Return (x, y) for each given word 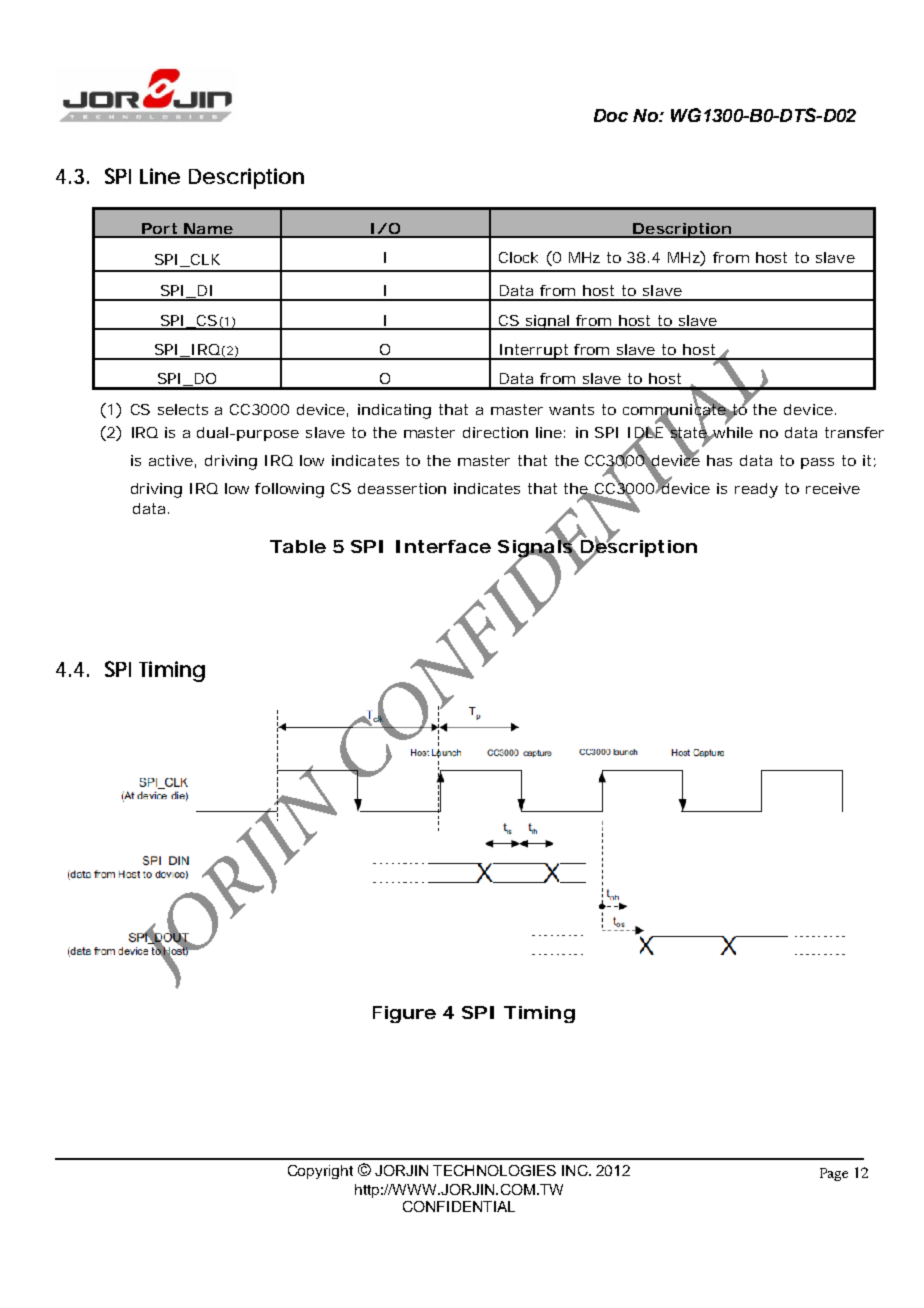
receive (833, 488)
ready (756, 490)
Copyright (320, 1172)
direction (495, 432)
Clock (518, 257)
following (289, 490)
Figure (404, 1014)
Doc (611, 115)
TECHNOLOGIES (494, 1170)
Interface (443, 546)
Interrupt (534, 352)
